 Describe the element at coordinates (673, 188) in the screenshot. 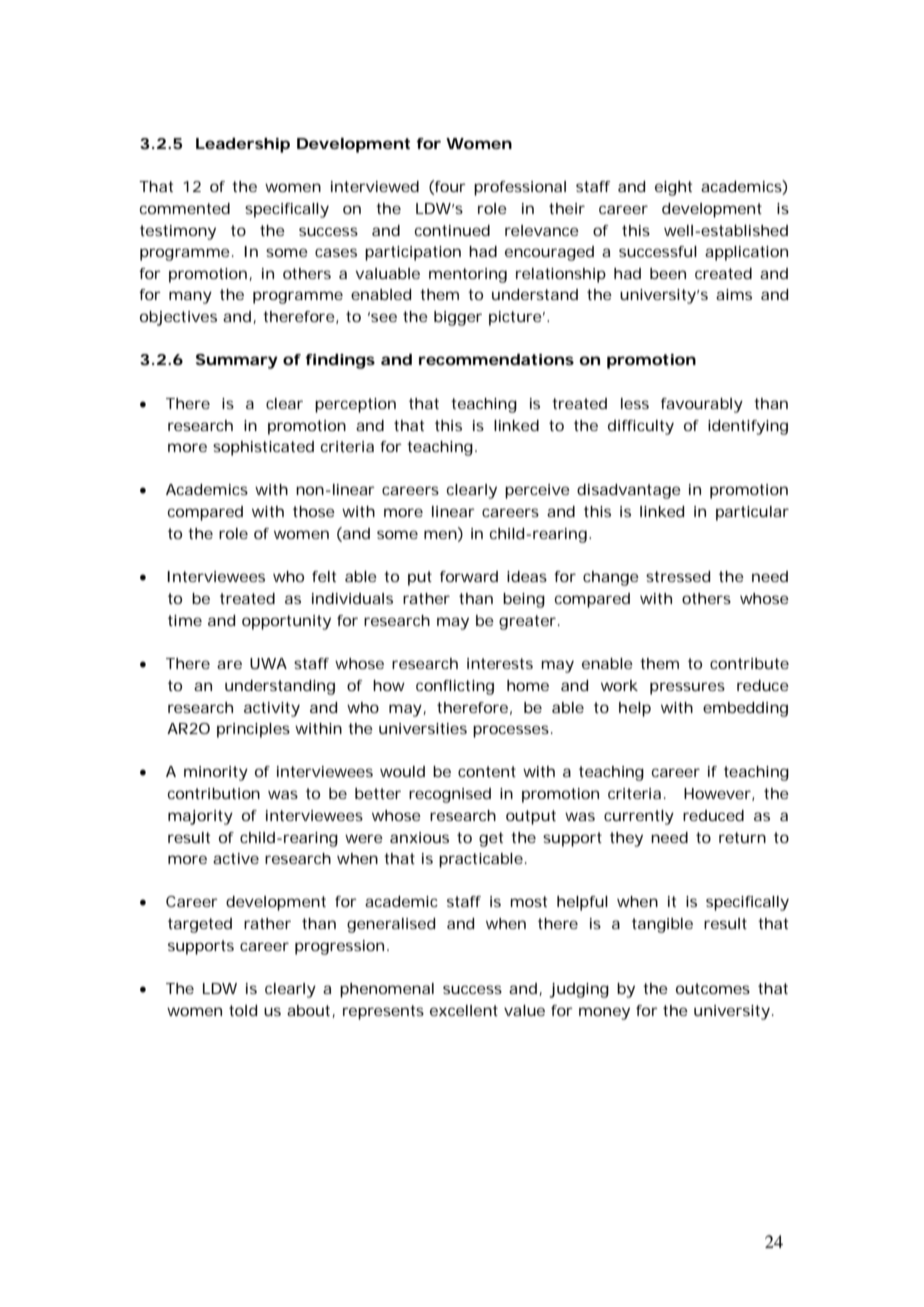

I see `eight` at that location.
